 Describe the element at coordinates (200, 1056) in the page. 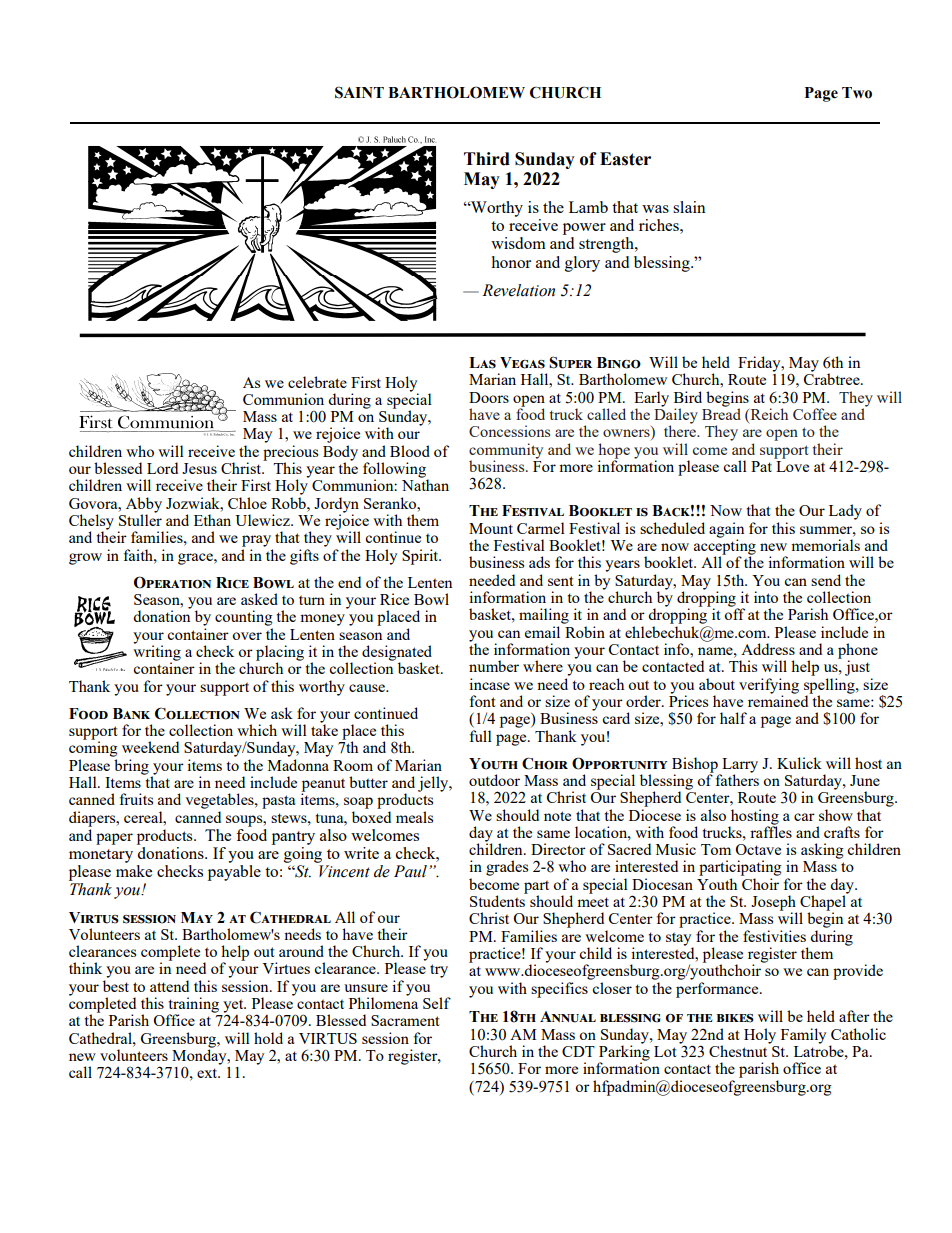

I see `Monday` at that location.
